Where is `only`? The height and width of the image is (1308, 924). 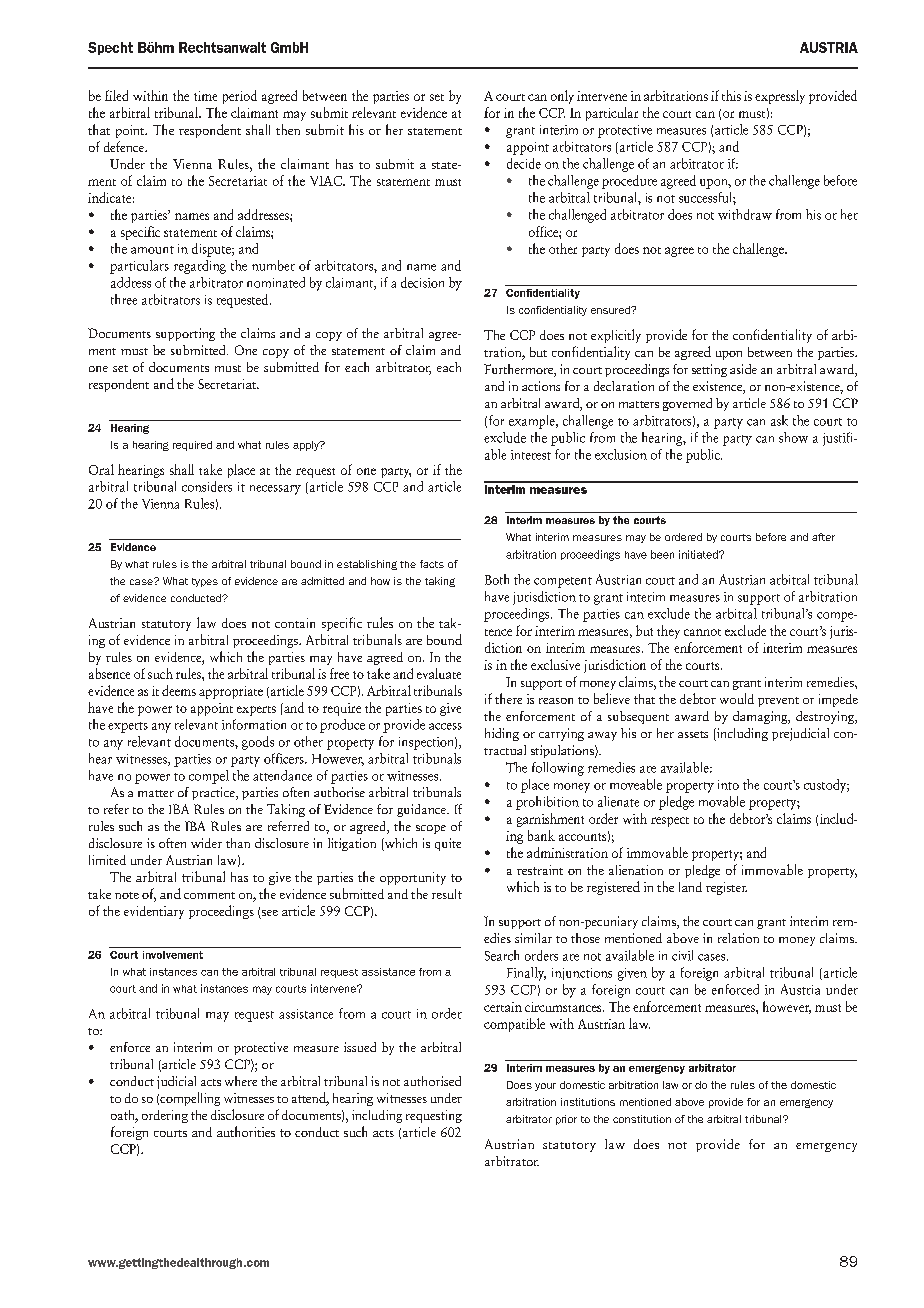
only is located at coordinates (562, 97).
